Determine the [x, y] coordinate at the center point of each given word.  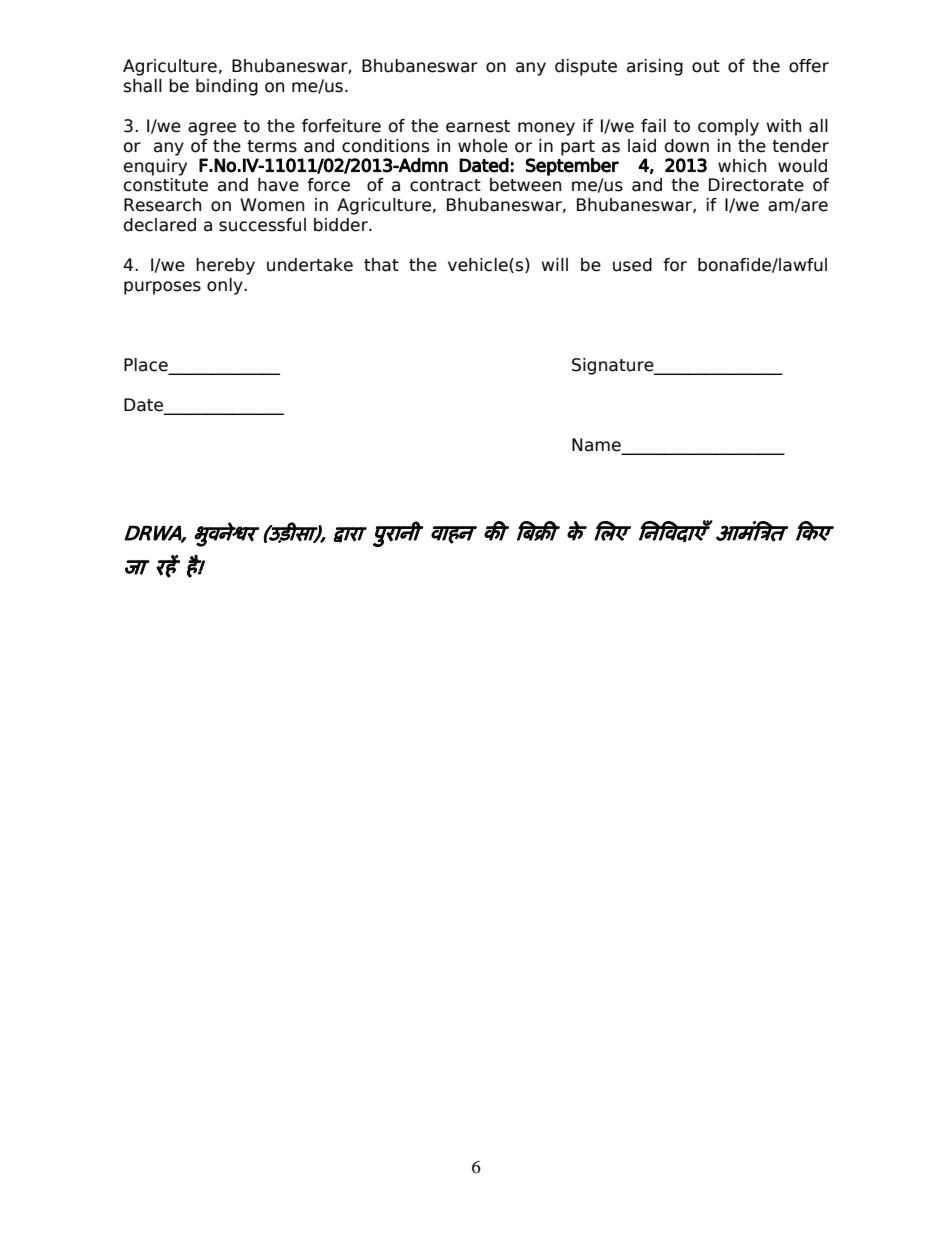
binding [227, 87]
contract [445, 185]
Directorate [756, 185]
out [706, 66]
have [278, 185]
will [555, 264]
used [632, 265]
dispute [586, 67]
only [226, 286]
